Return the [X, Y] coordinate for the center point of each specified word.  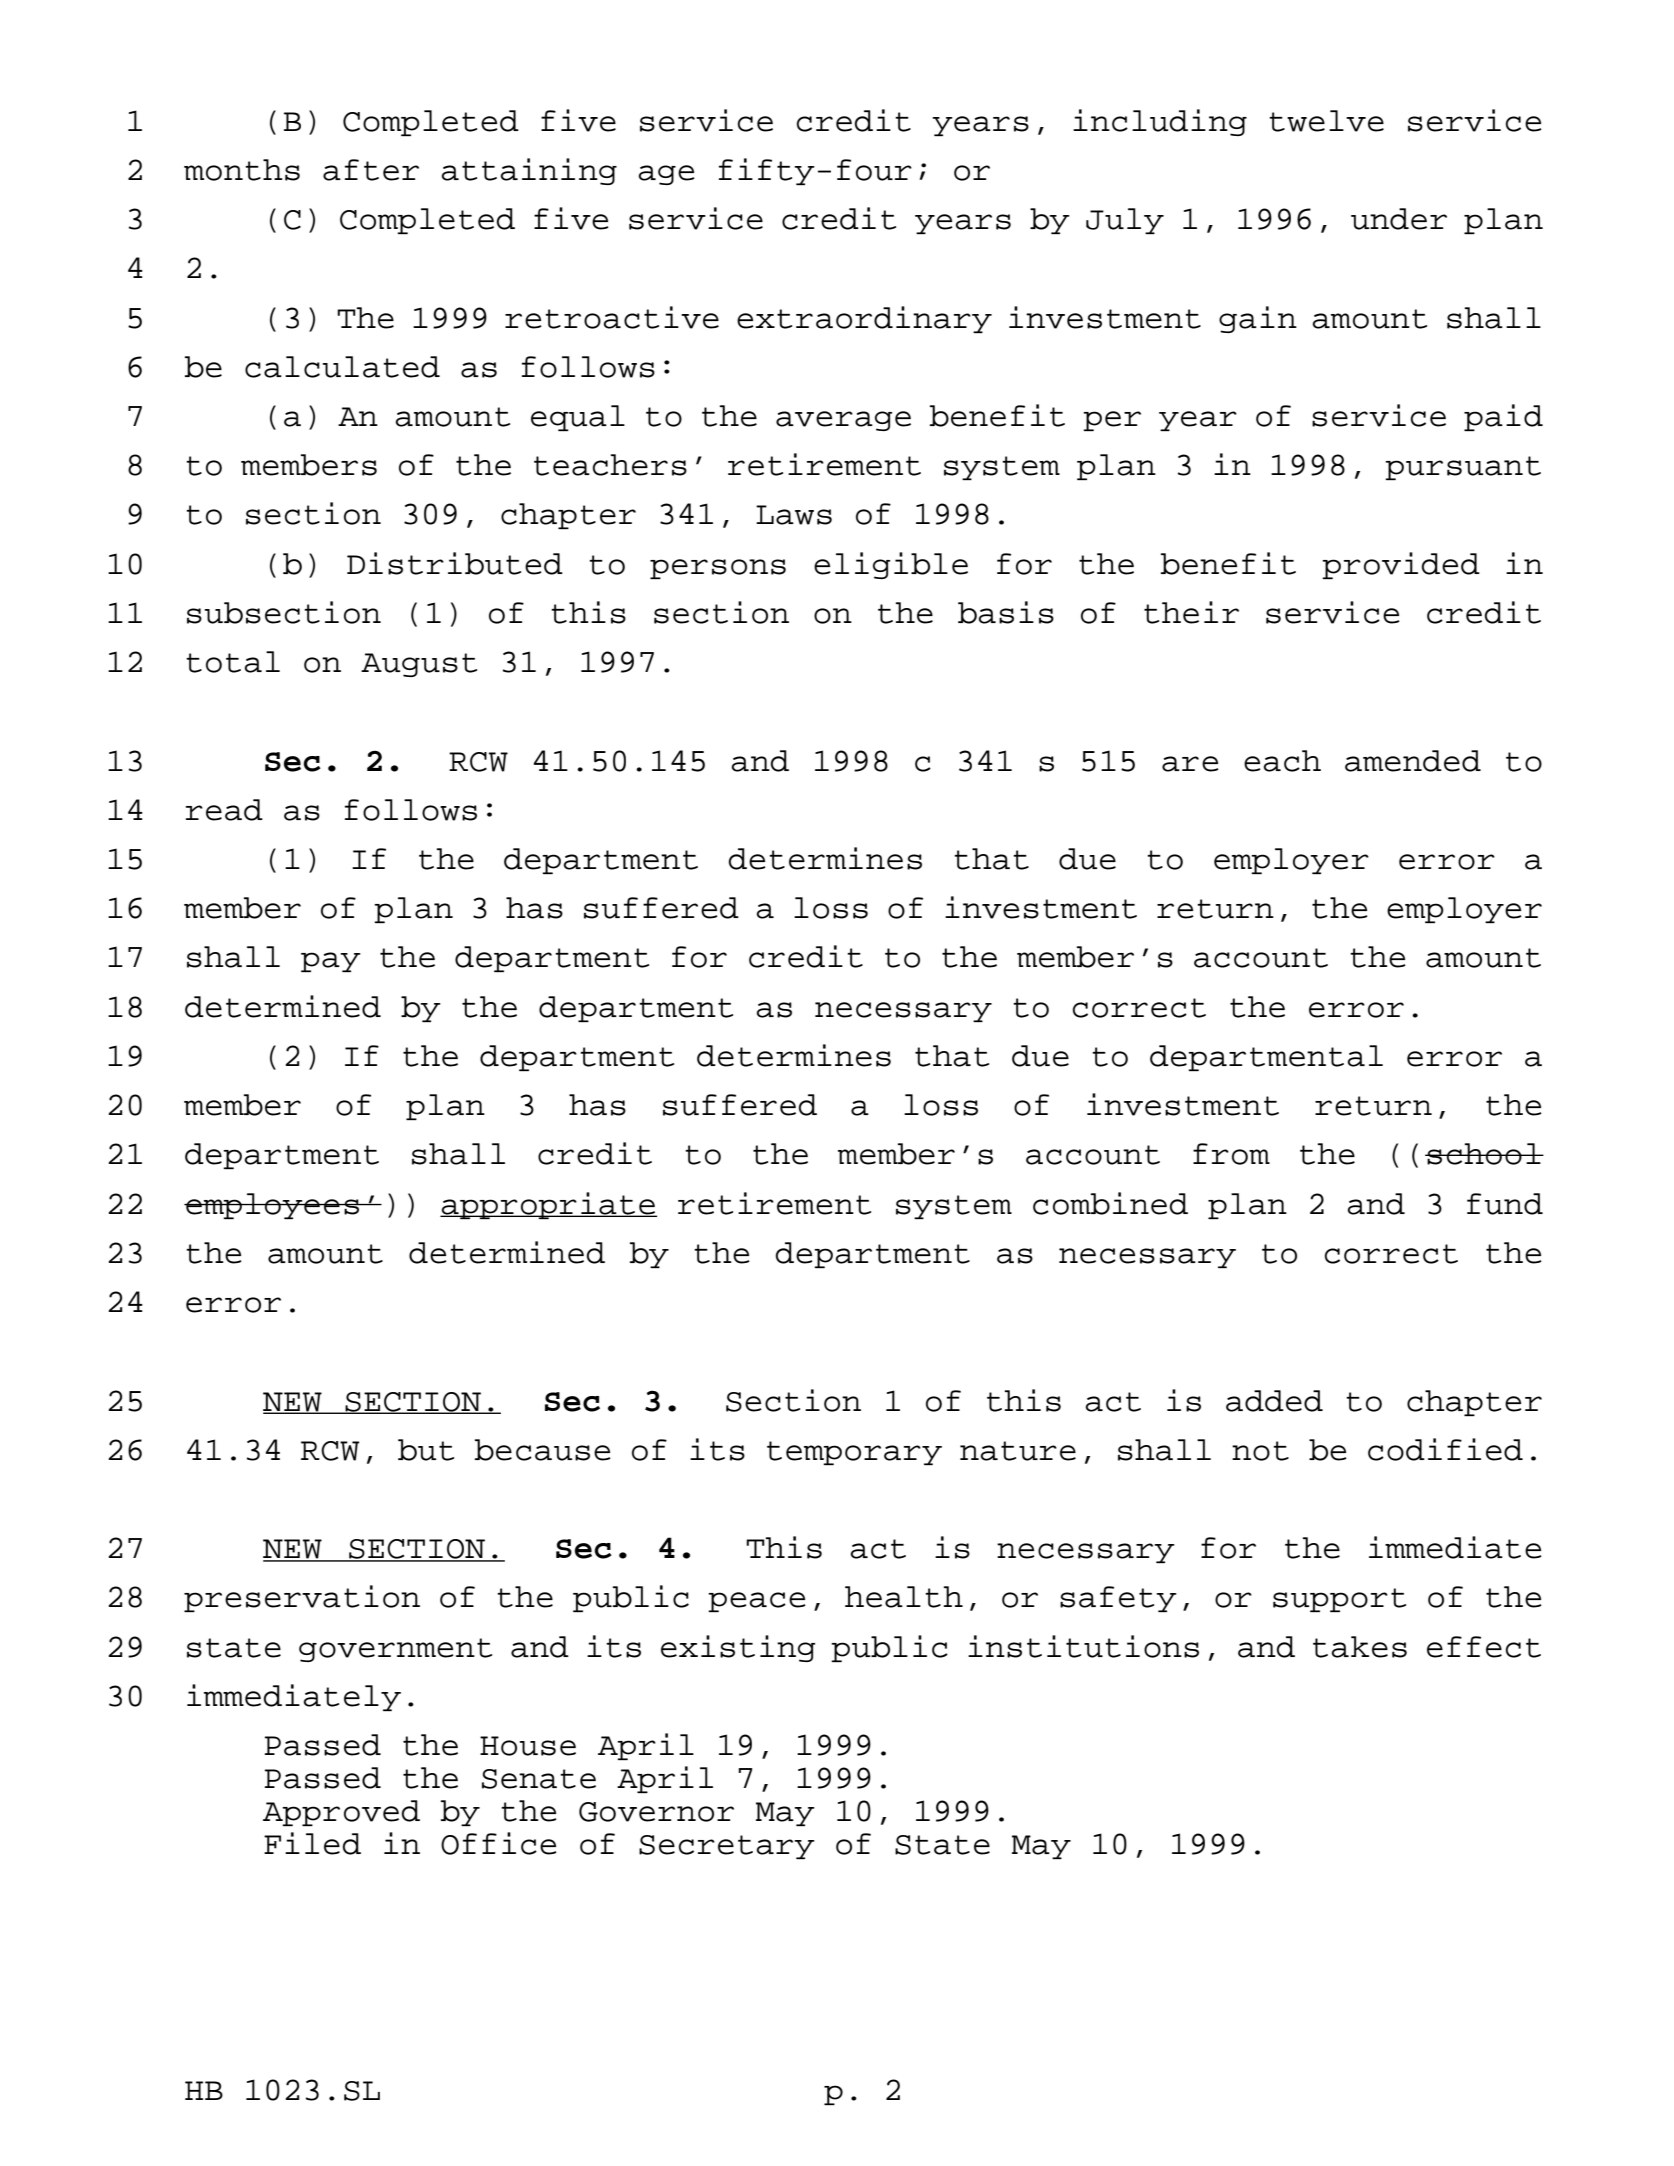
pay [331, 962]
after [371, 170]
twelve [1326, 121]
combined [1110, 1203]
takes [1360, 1647]
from [1231, 1154]
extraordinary [864, 319]
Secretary [727, 1847]
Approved [341, 1813]
